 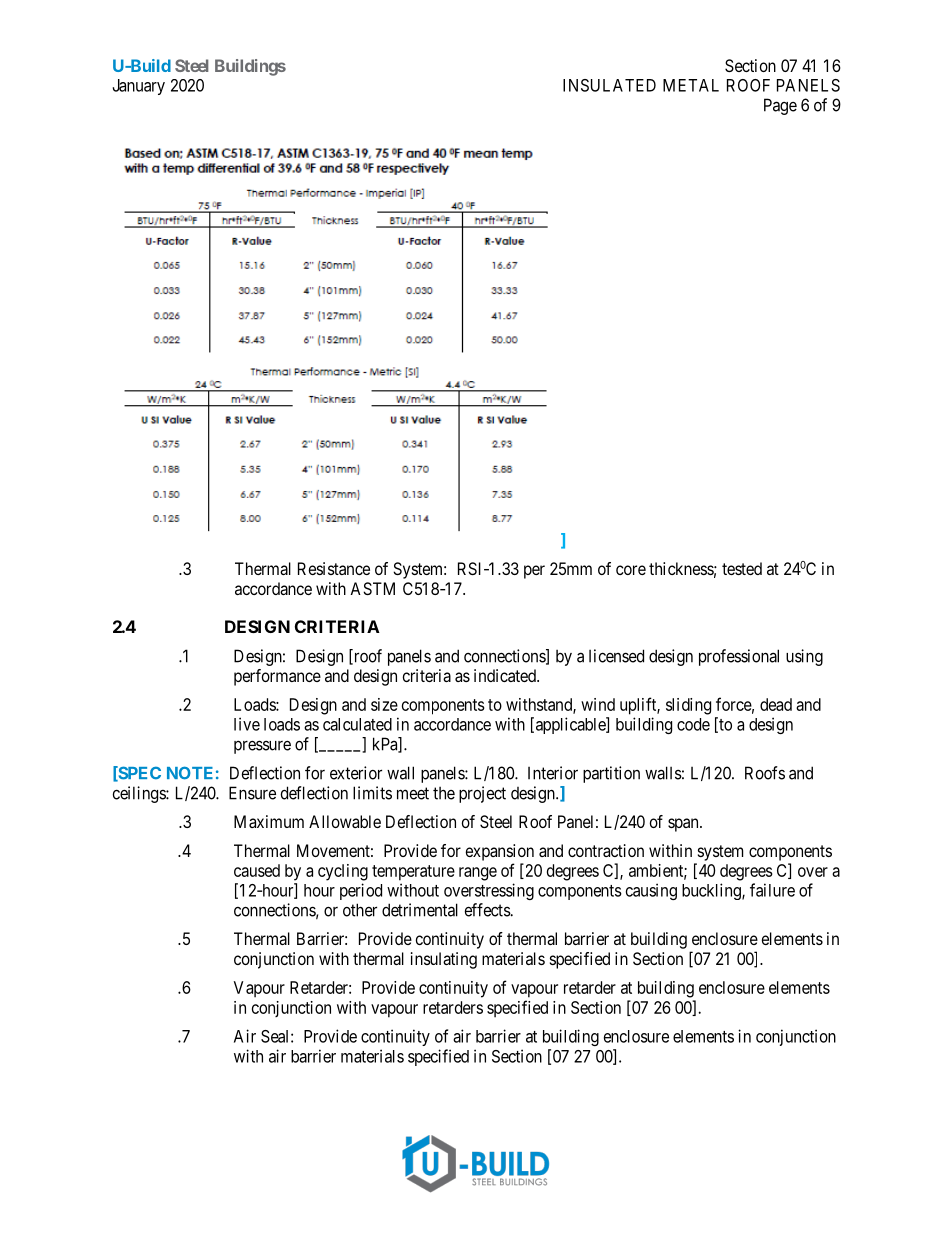 What do you see at coordinates (742, 568) in the image?
I see `tested` at bounding box center [742, 568].
